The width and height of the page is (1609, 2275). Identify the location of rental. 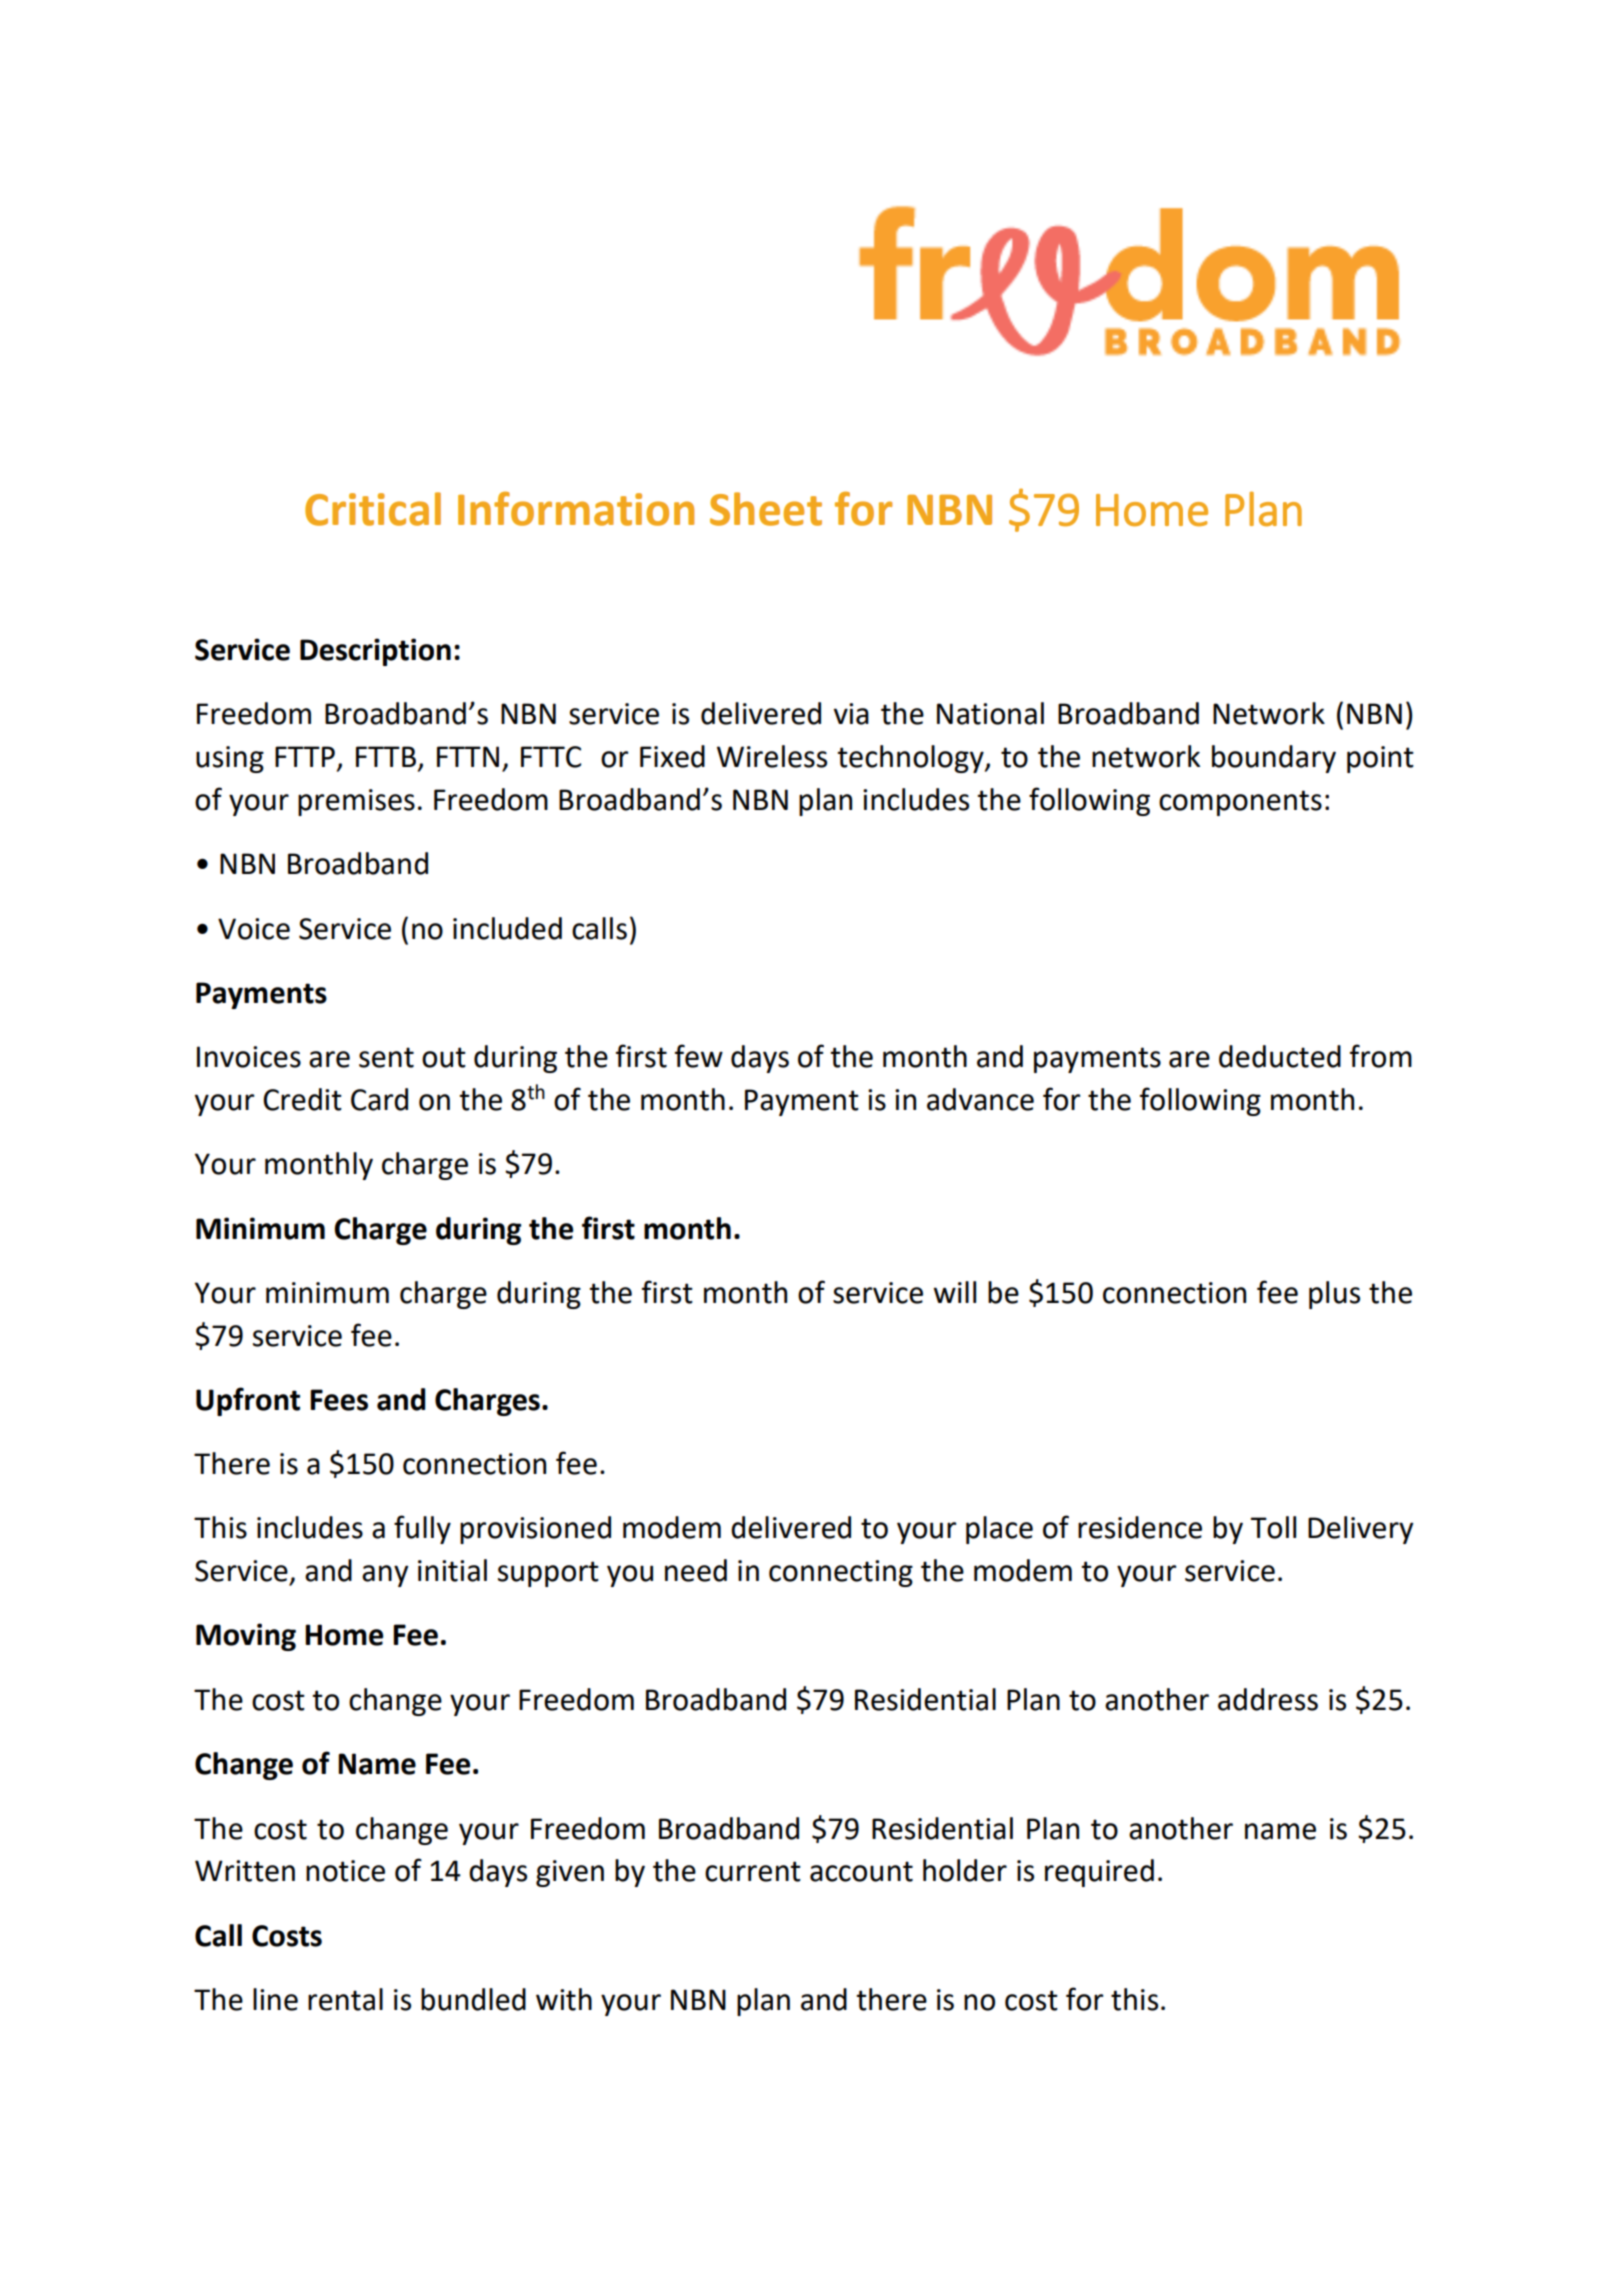
(345, 1999).
